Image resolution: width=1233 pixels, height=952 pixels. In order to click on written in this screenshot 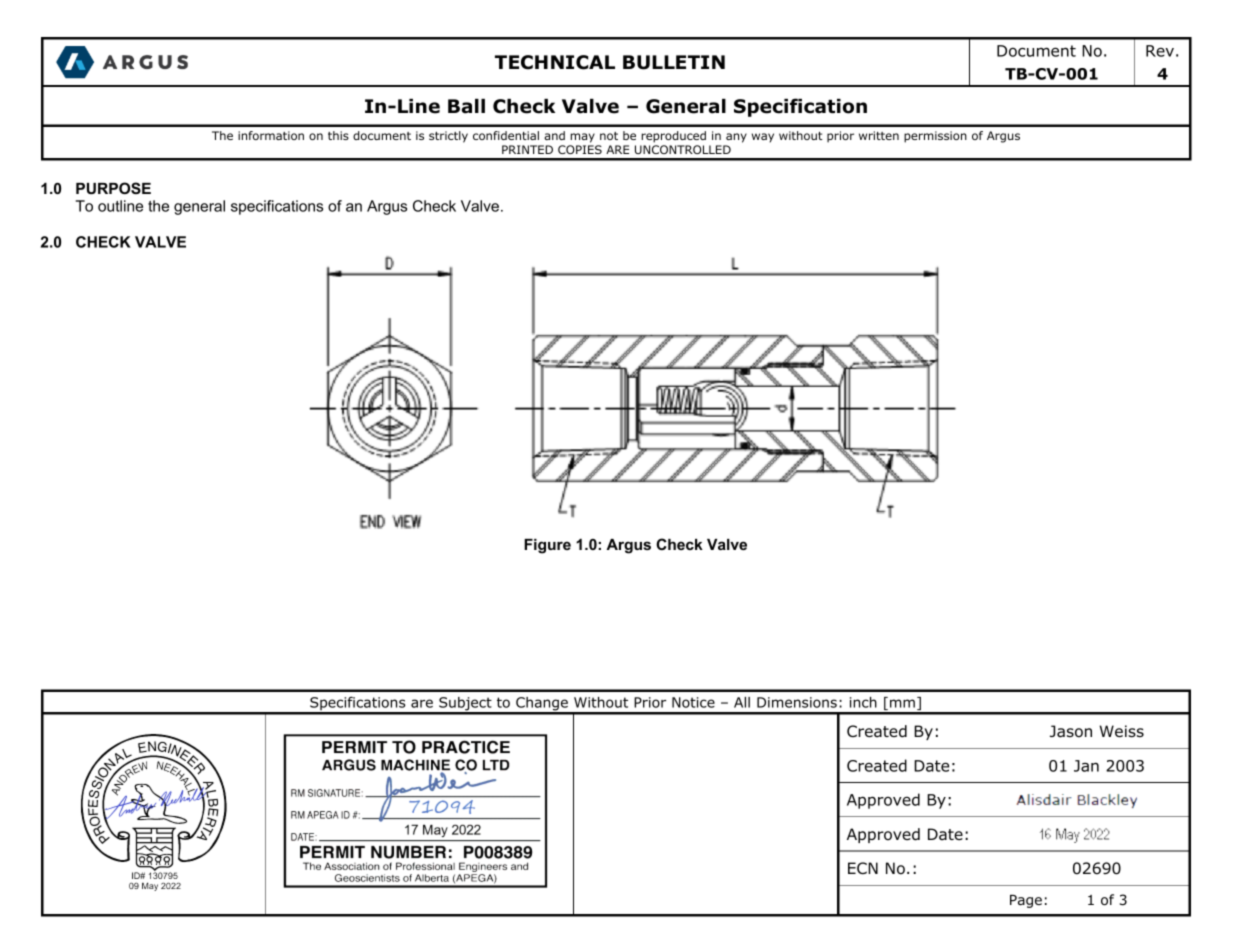, I will do `click(879, 135)`.
